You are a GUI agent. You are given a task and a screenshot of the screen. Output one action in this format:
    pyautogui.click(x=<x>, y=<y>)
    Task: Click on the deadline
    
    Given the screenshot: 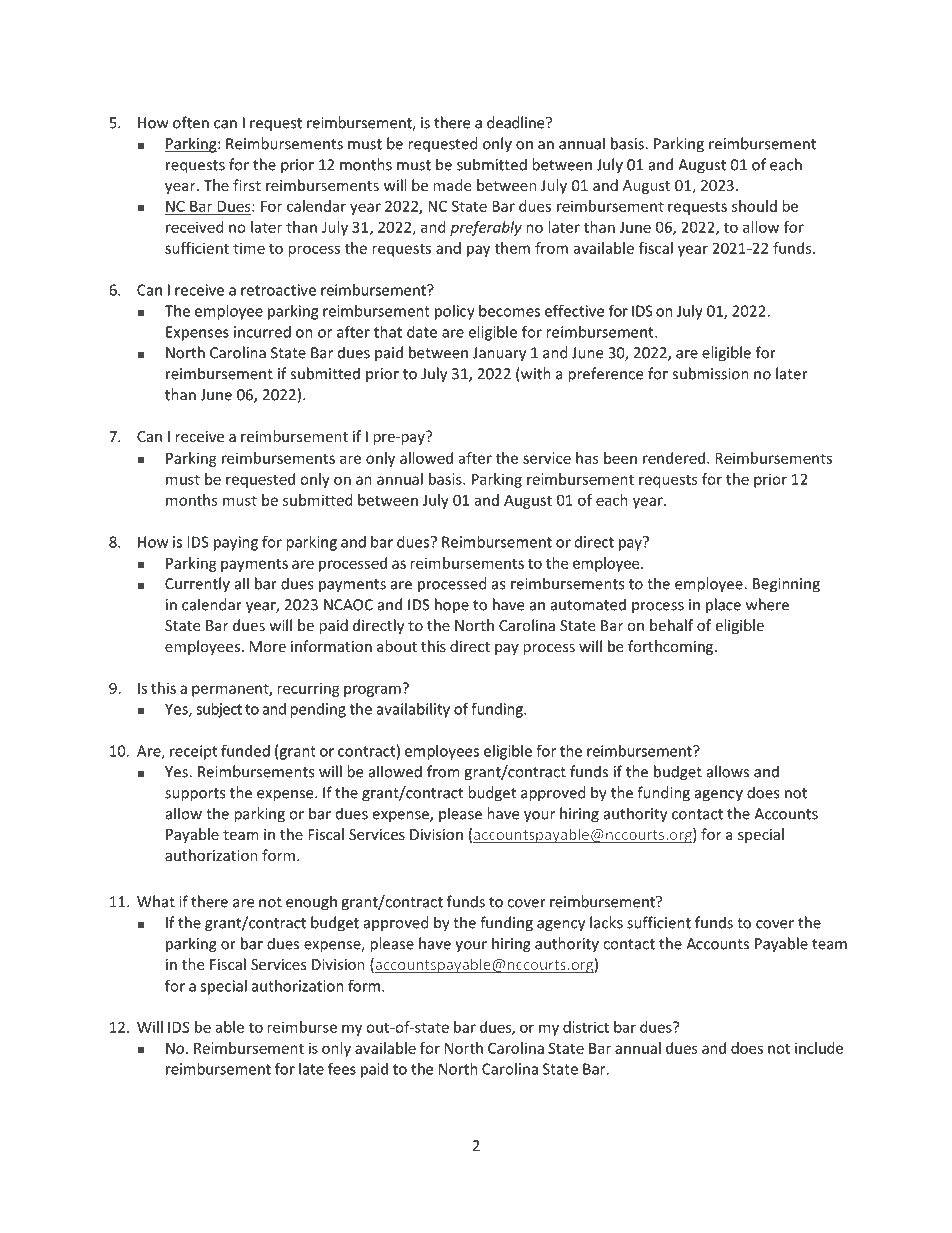 What is the action you would take?
    pyautogui.click(x=517, y=122)
